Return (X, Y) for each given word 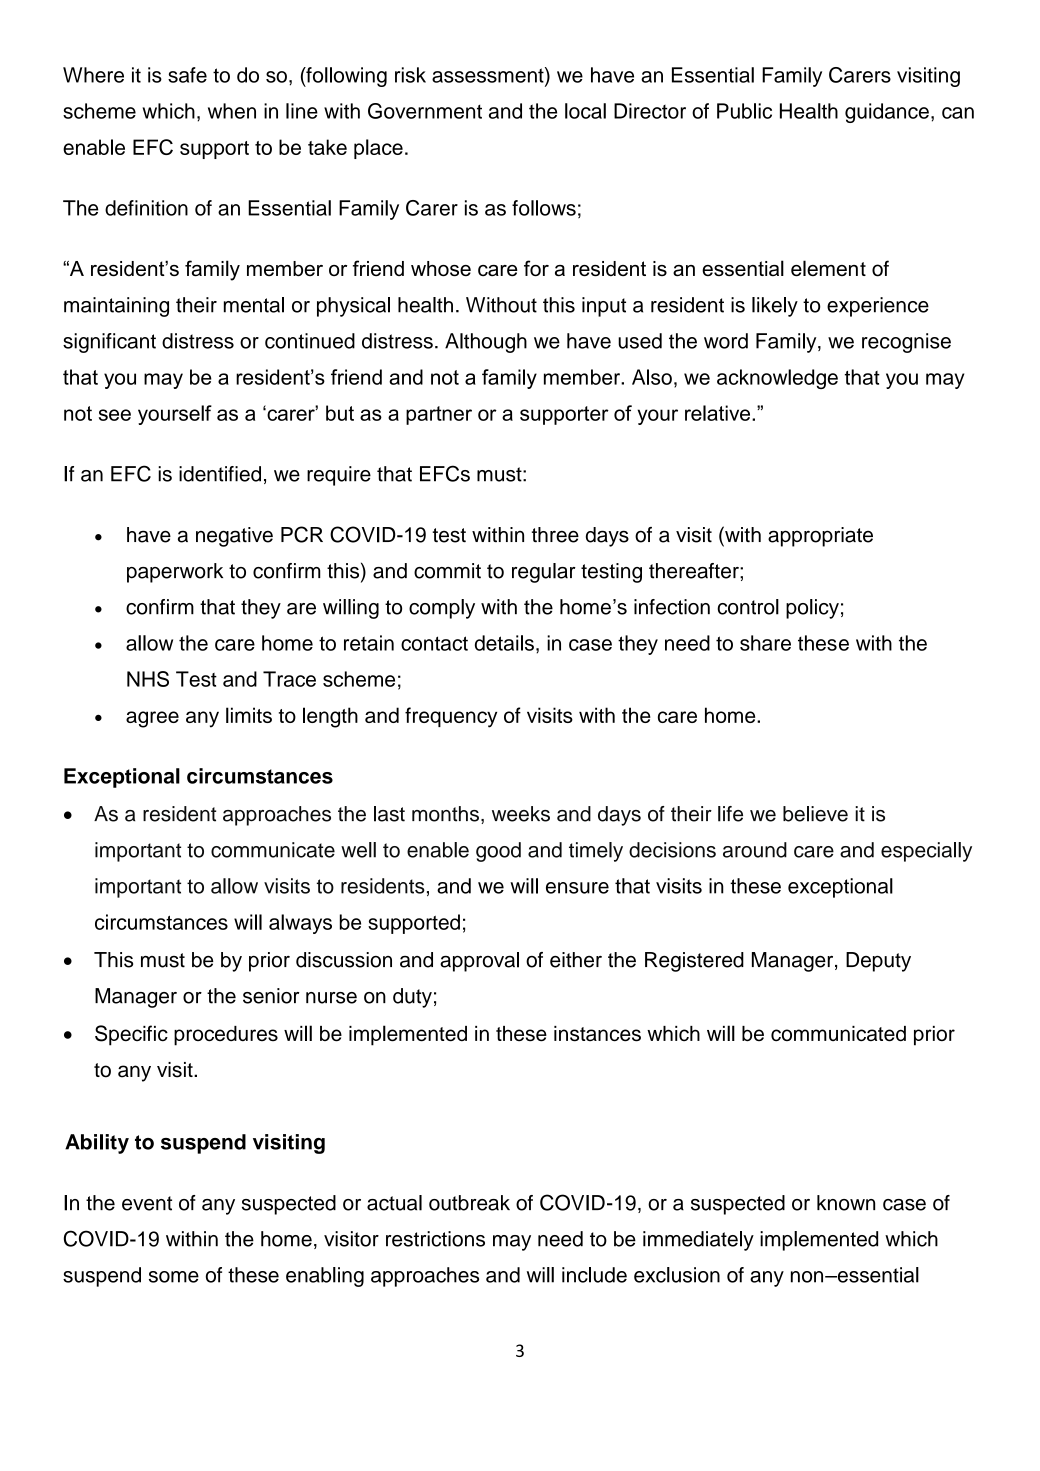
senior (271, 996)
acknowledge (777, 379)
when (232, 111)
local (585, 111)
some (174, 1277)
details (504, 643)
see (115, 415)
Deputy (878, 962)
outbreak (469, 1203)
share (765, 643)
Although (486, 343)
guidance (887, 113)
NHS (148, 679)
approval (479, 962)
